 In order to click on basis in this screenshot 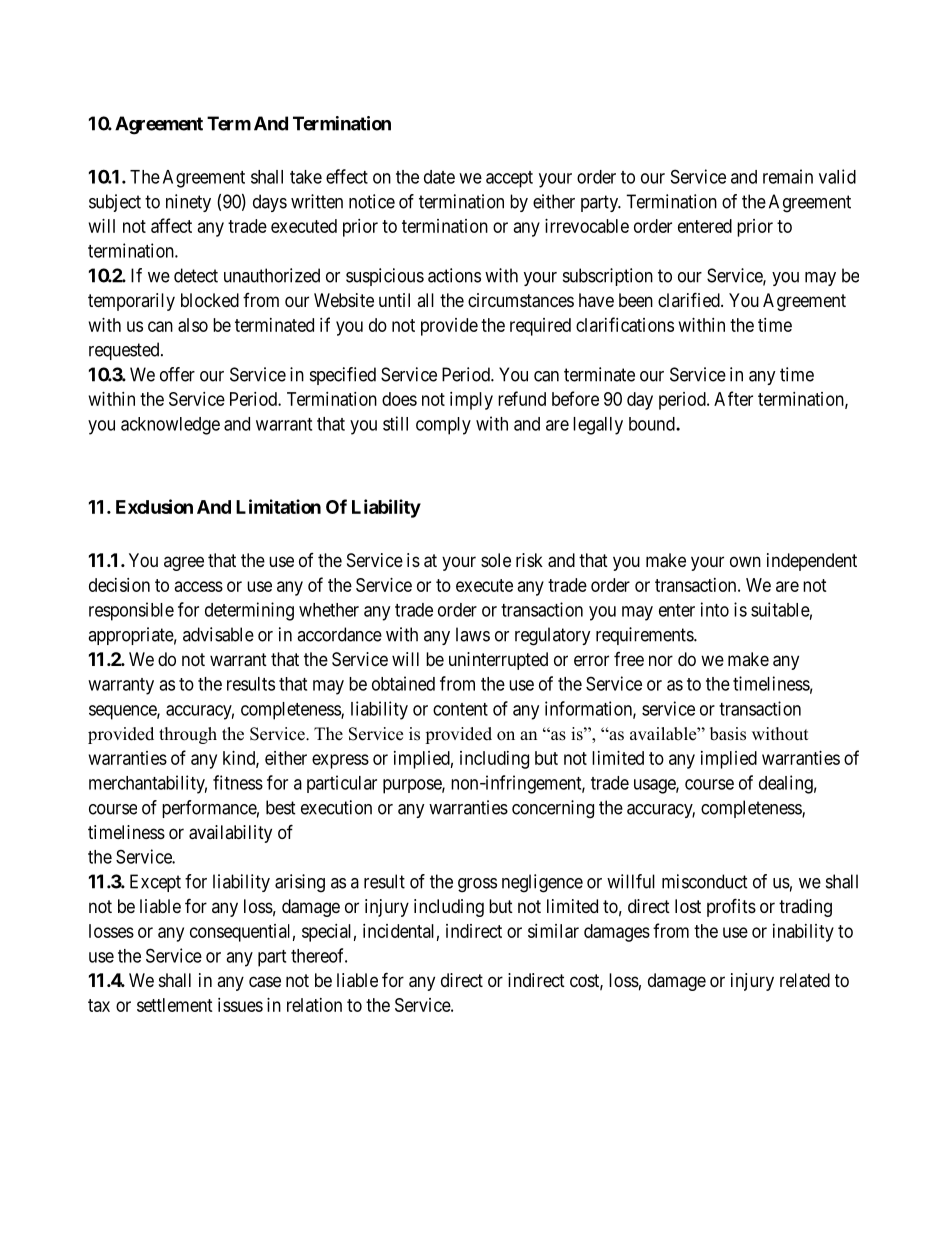, I will do `click(728, 734)`.
